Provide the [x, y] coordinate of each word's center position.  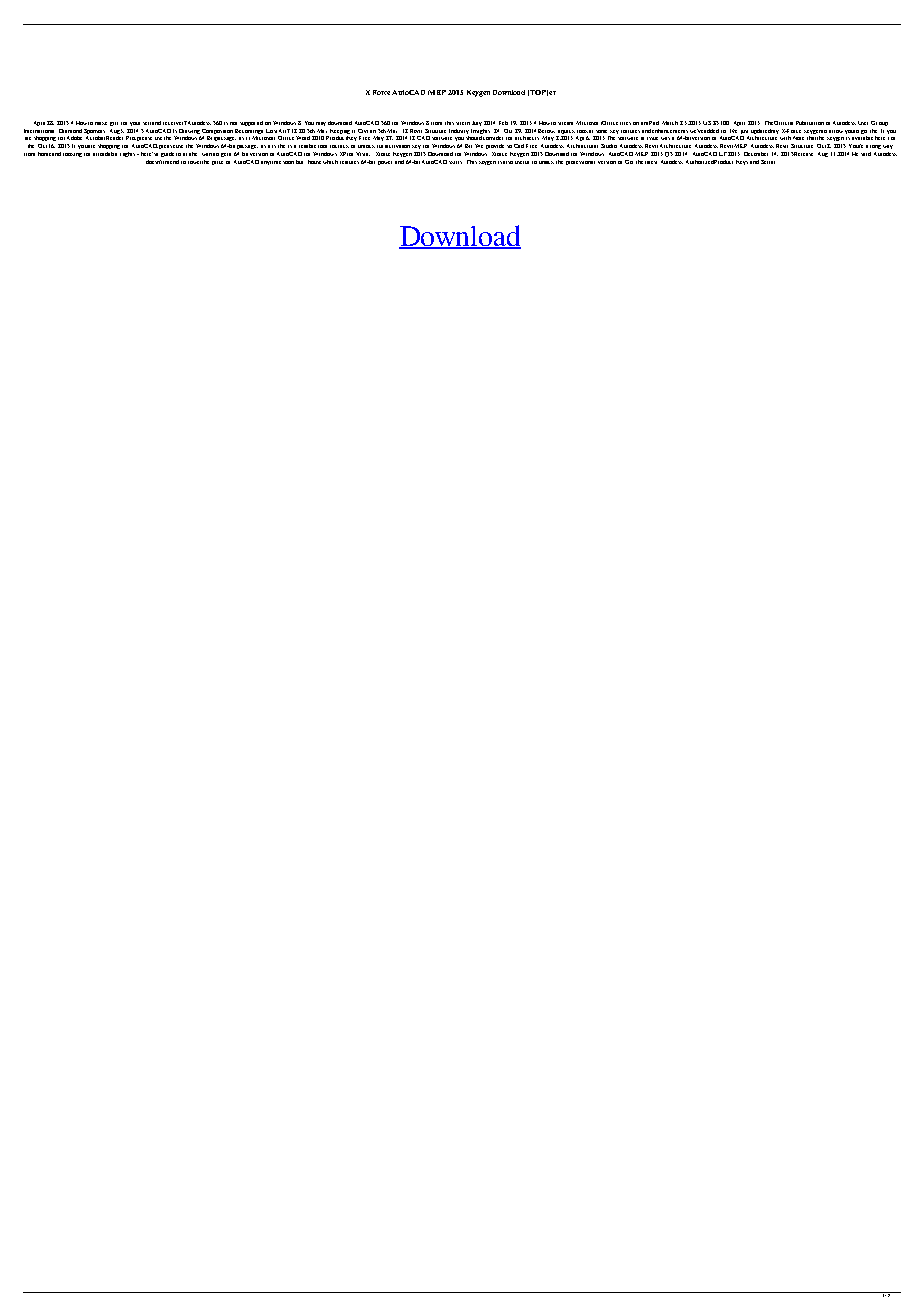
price [217, 163]
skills [455, 162]
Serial [768, 162]
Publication [810, 123]
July [477, 123]
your [135, 124]
